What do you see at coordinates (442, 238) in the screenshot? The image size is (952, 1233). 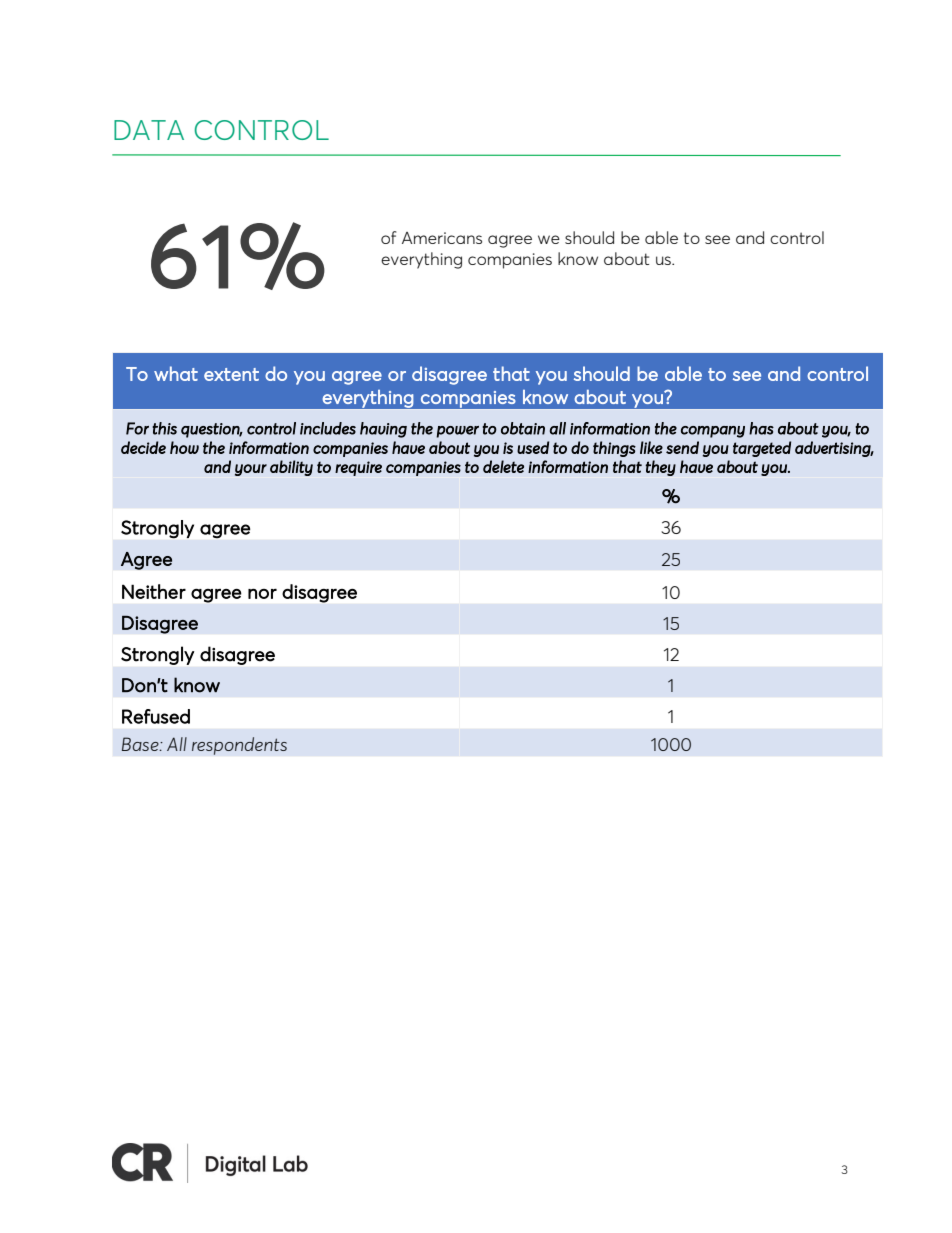 I see `Americans` at bounding box center [442, 238].
